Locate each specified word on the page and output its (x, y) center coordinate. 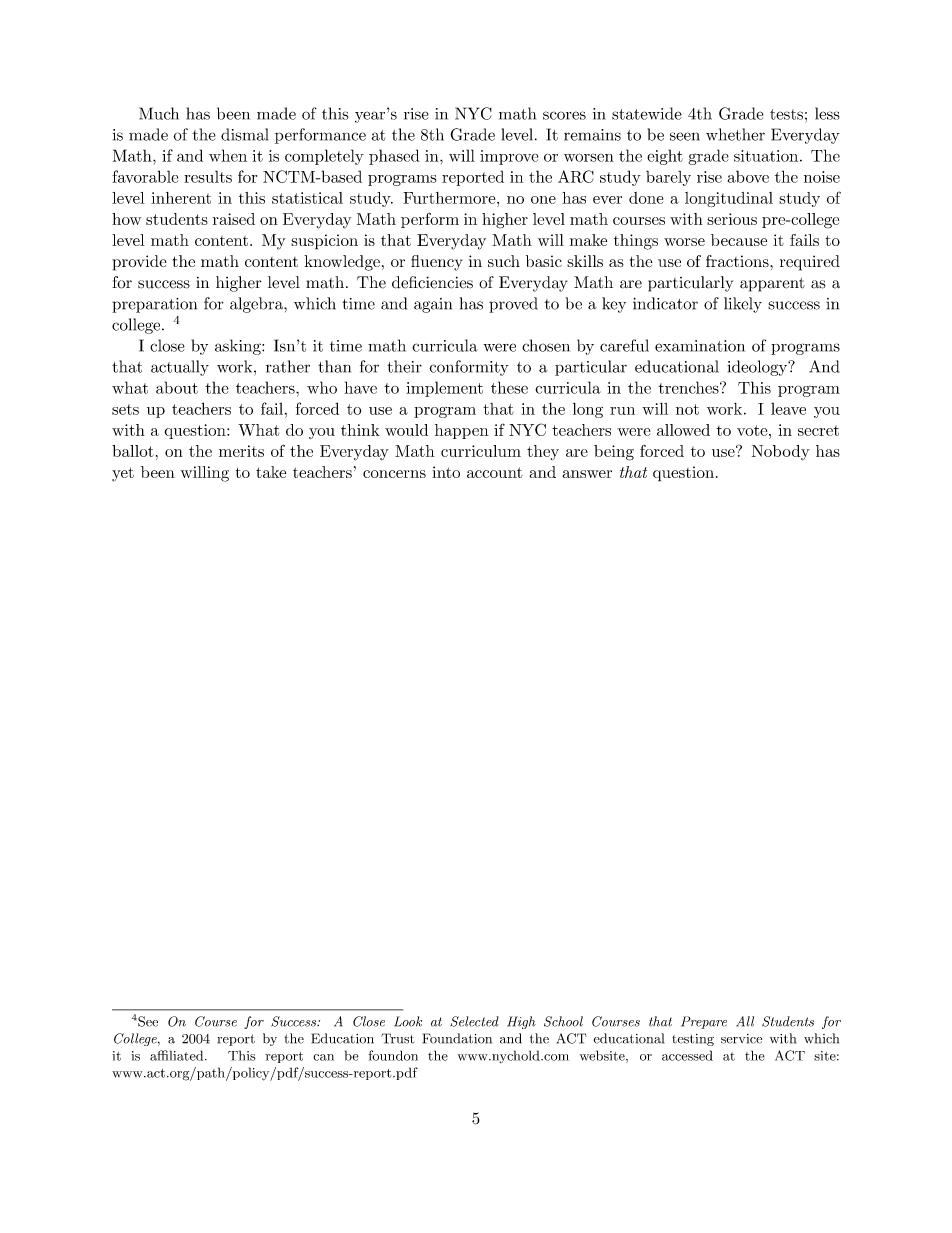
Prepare (704, 1022)
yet (123, 474)
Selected (474, 1021)
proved (513, 305)
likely (743, 305)
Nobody (781, 453)
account (495, 472)
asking (239, 347)
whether (735, 134)
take (271, 472)
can (323, 1057)
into (446, 472)
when (228, 155)
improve (509, 157)
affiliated (178, 1055)
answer (587, 474)
